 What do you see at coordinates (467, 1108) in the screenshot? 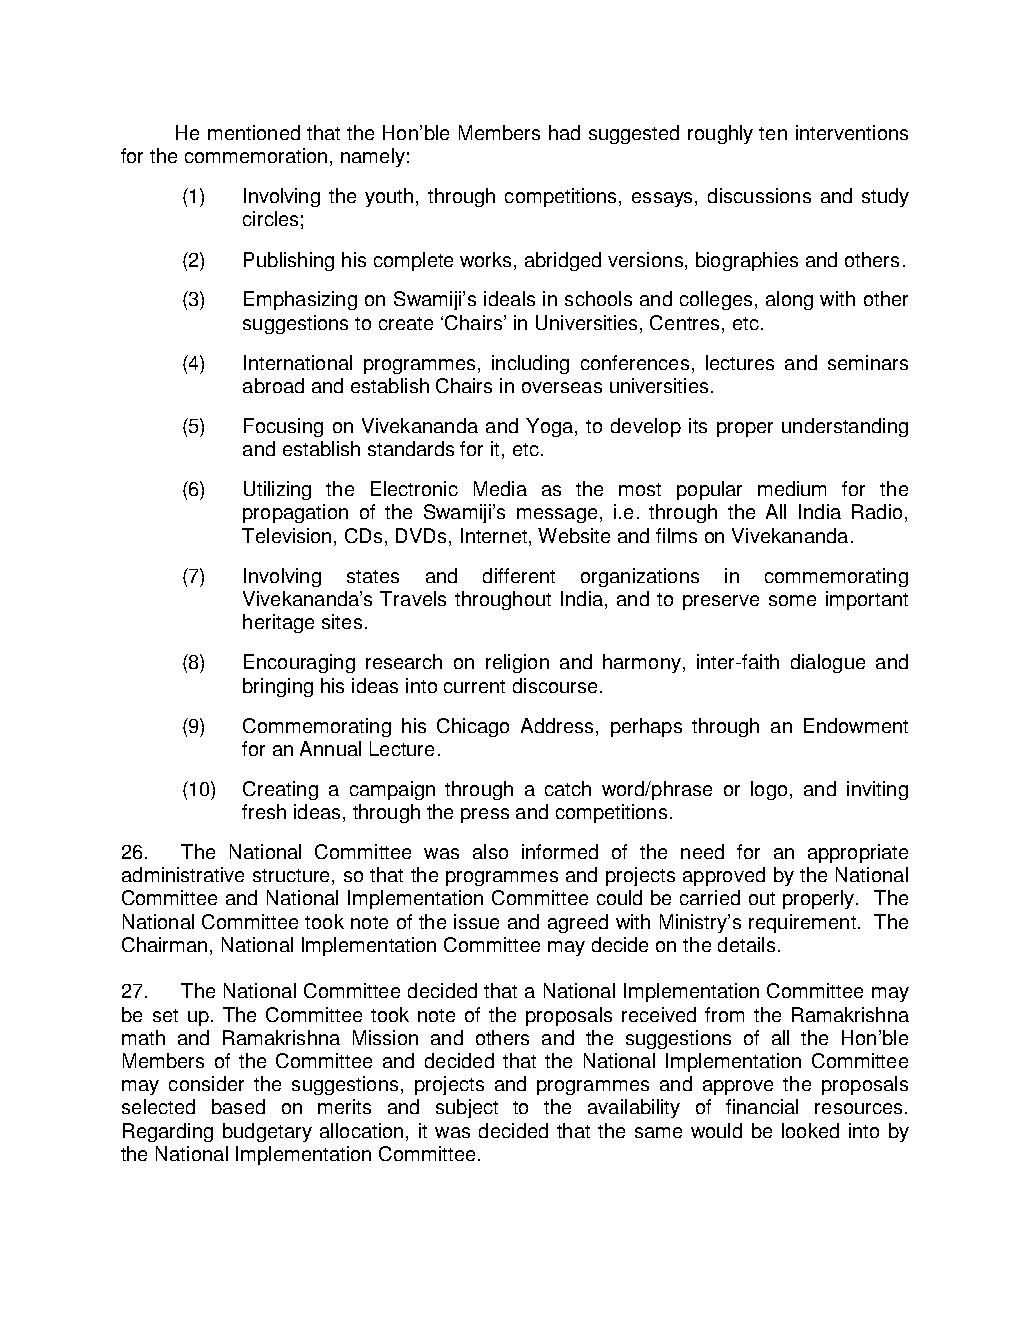
I see `subject` at bounding box center [467, 1108].
